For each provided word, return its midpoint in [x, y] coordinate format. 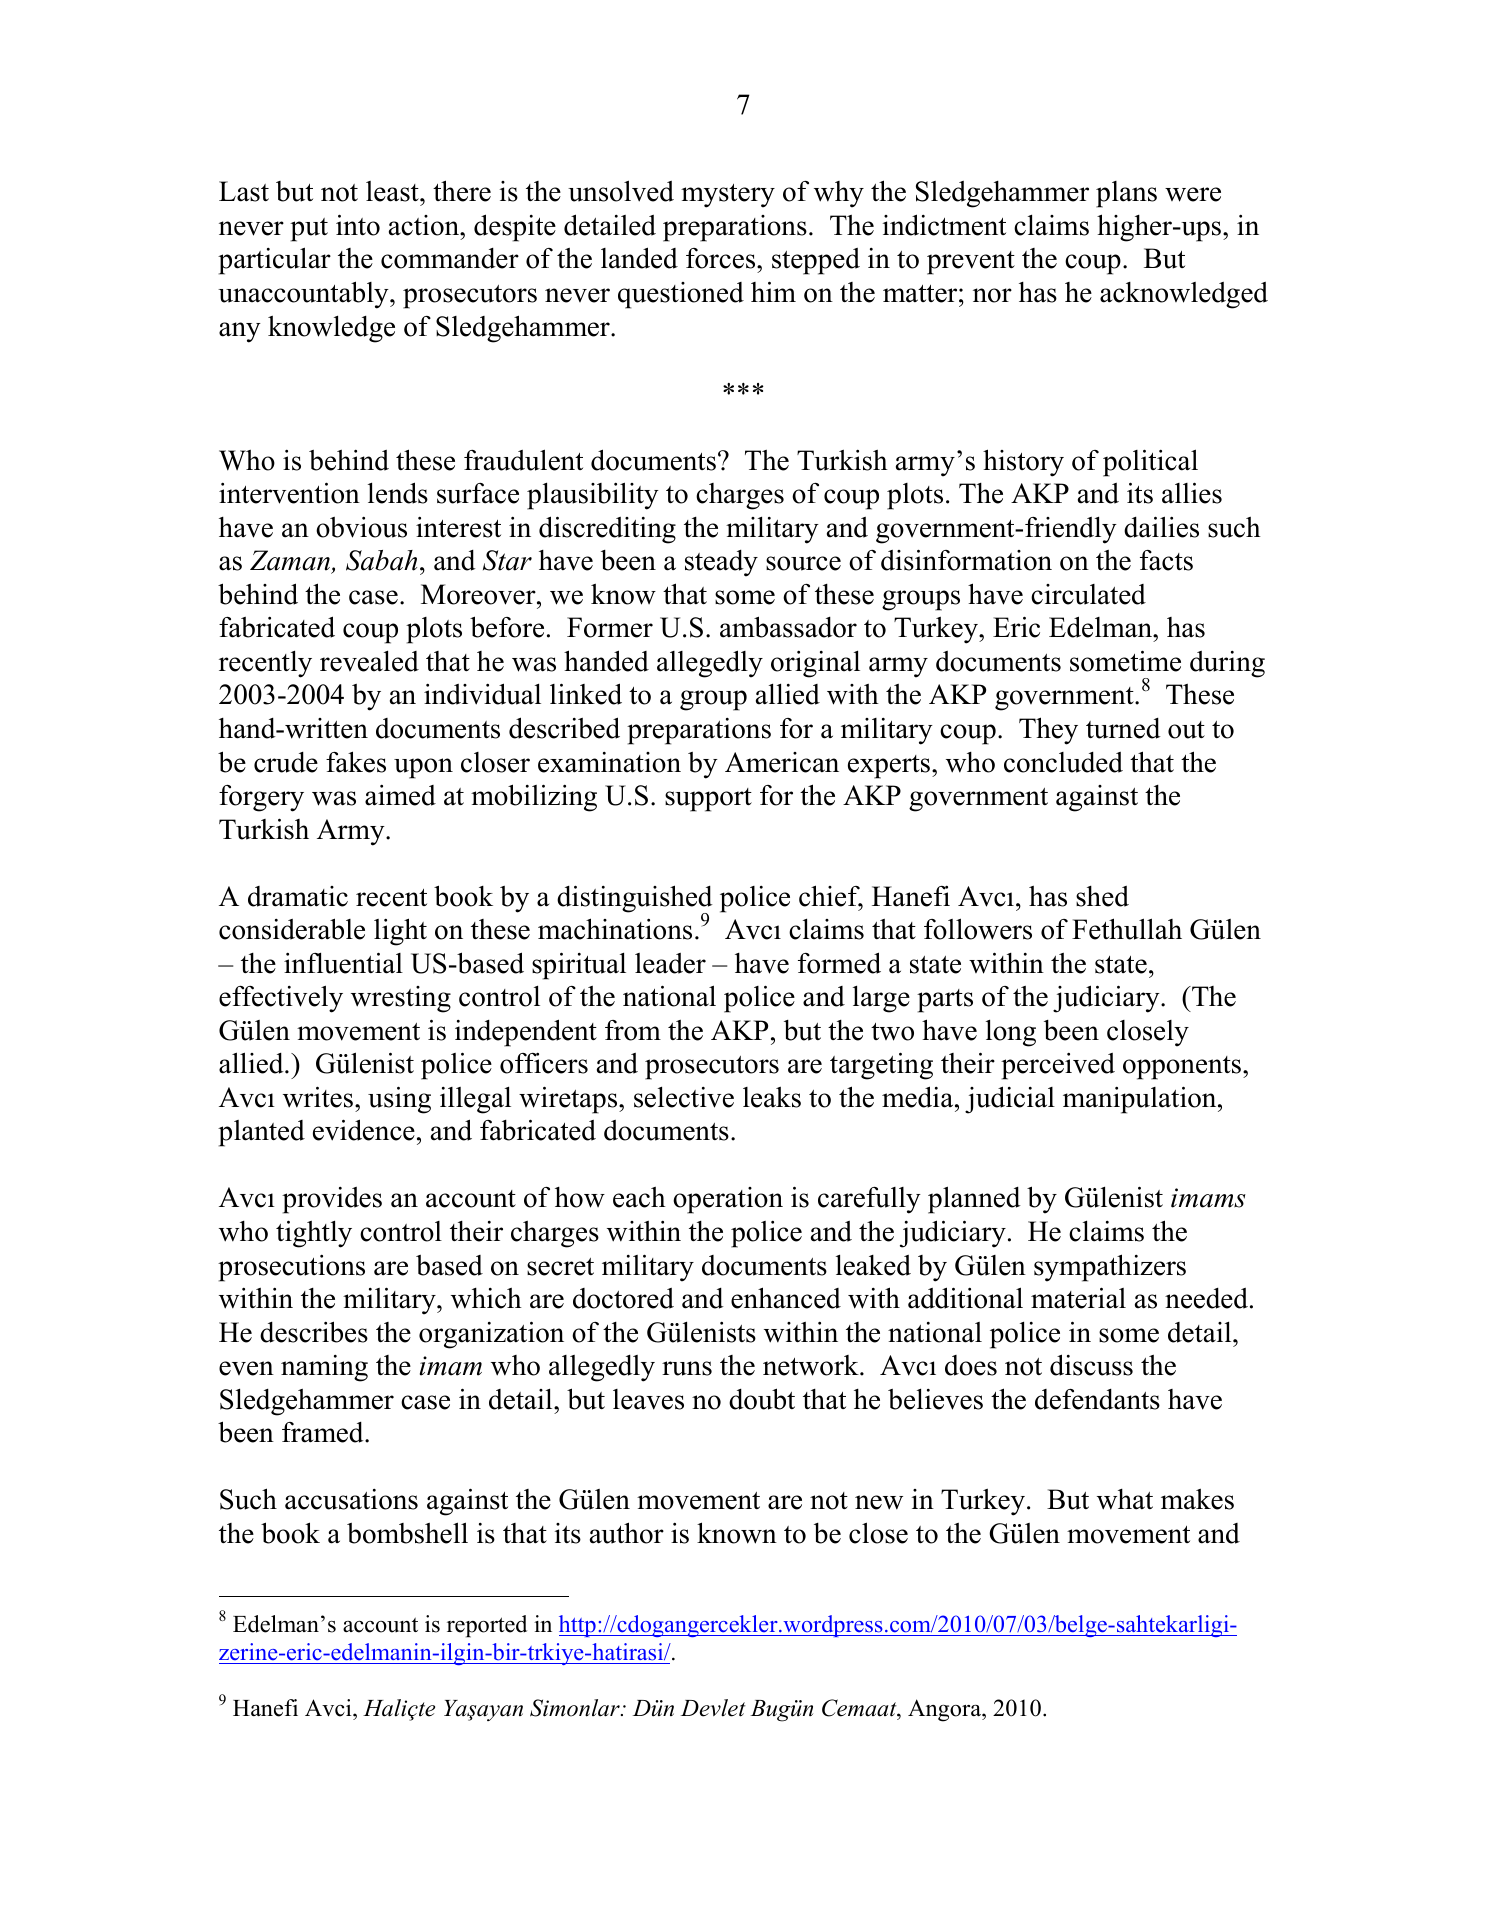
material [1078, 1298]
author [627, 1533]
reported [487, 1626]
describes [314, 1332]
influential [343, 963]
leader [670, 963]
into [358, 225]
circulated [1088, 594]
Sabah [381, 560]
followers [978, 929]
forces [722, 258]
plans [1126, 194]
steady [721, 563]
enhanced [786, 1298]
